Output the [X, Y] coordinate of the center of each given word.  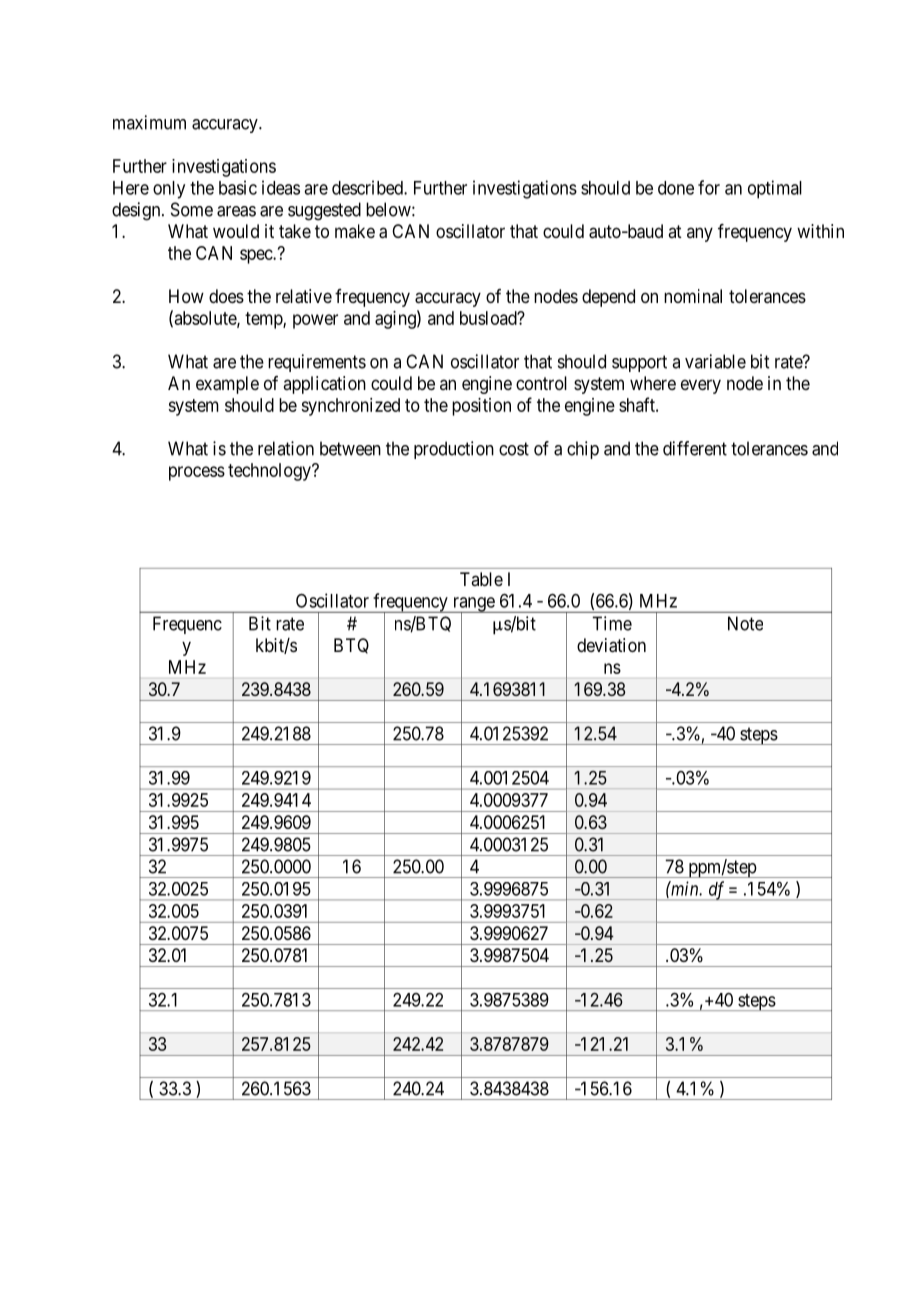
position [481, 407]
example [227, 385]
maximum [149, 122]
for [709, 187]
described [368, 187]
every [701, 386]
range [473, 605]
